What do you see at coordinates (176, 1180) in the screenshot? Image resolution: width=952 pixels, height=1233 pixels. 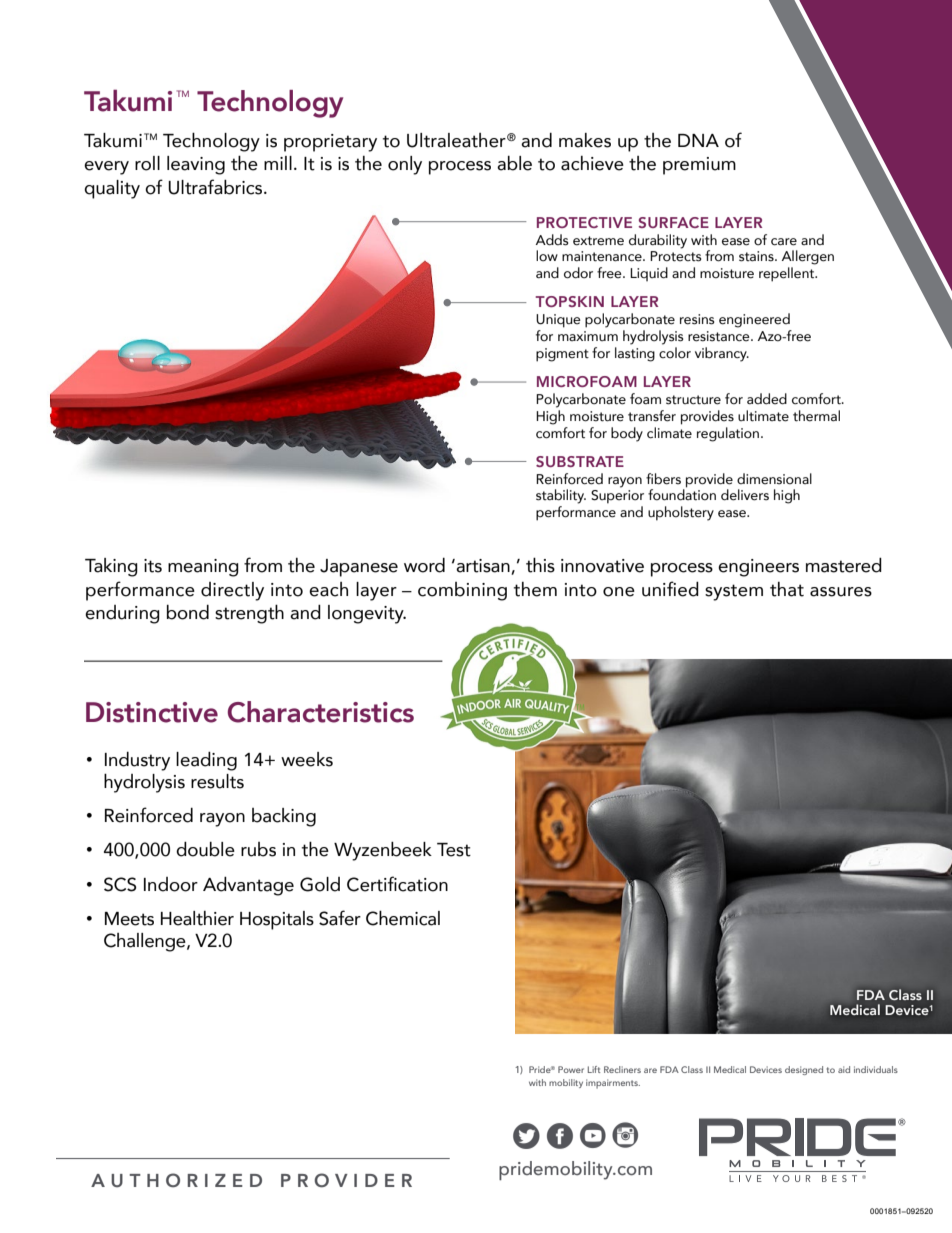 I see `AUTHORIZED` at bounding box center [176, 1180].
